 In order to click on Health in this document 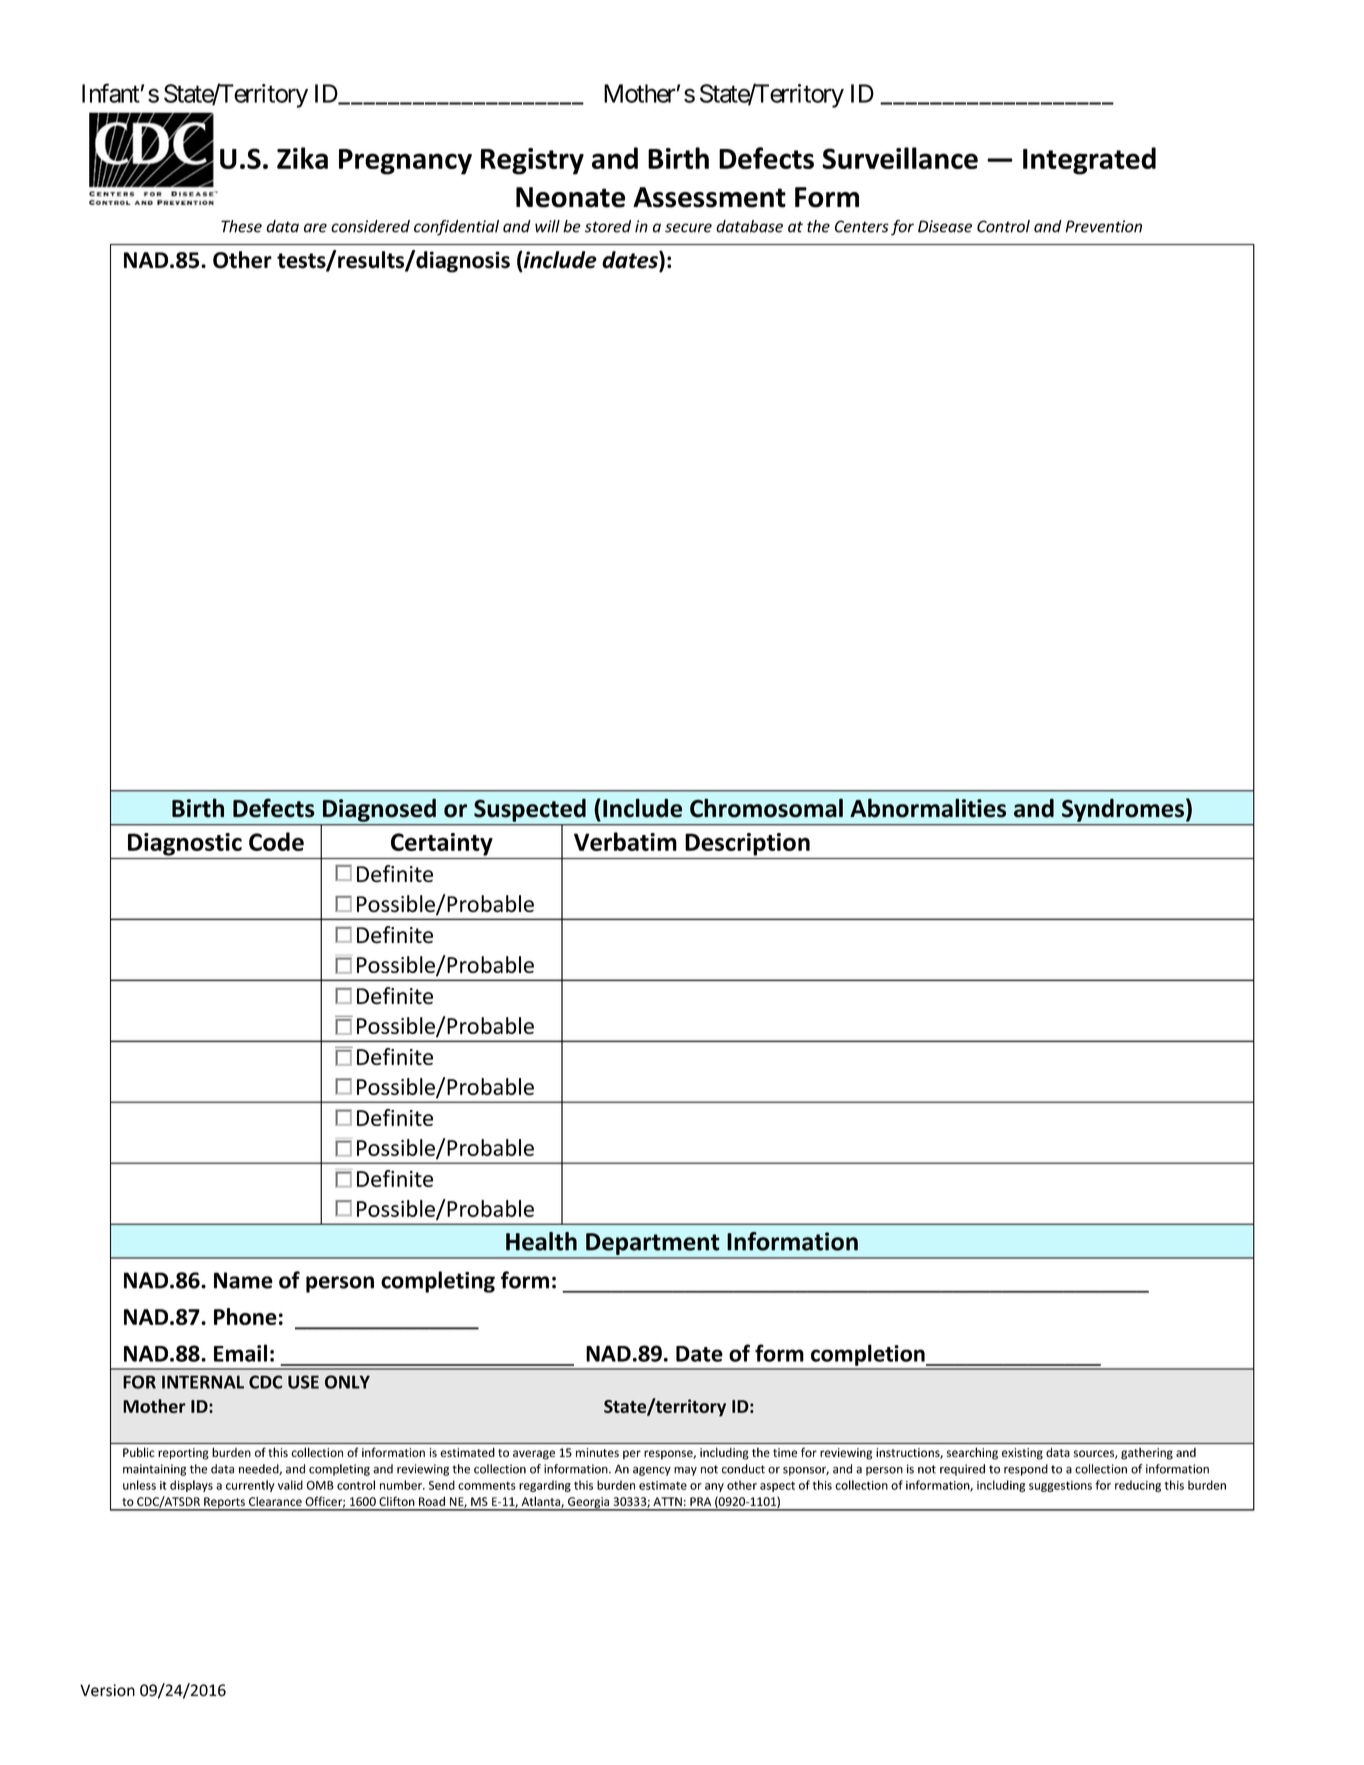, I will do `click(541, 1241)`.
